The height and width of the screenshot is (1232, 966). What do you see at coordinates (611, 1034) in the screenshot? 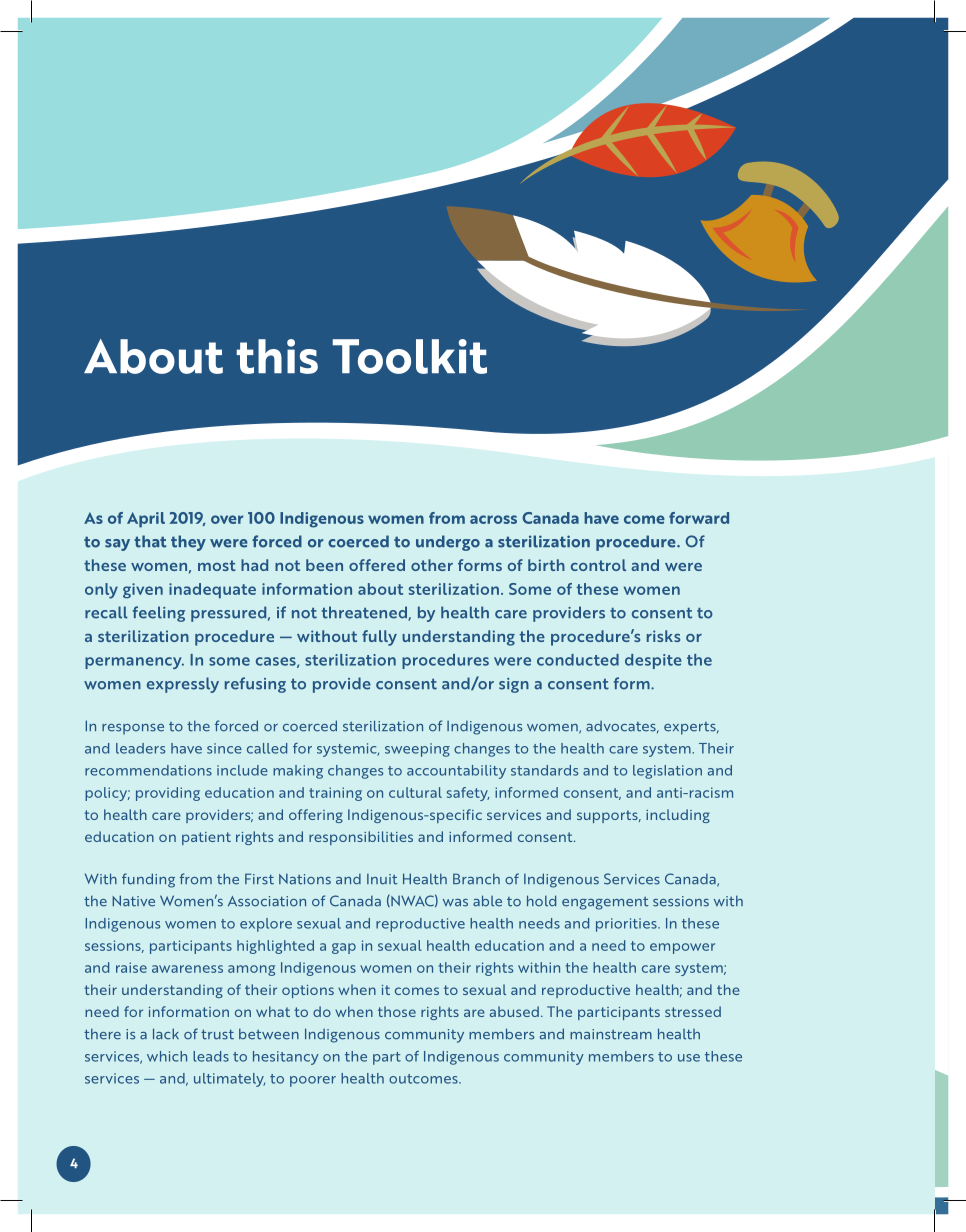
I see `mainstream` at bounding box center [611, 1034].
